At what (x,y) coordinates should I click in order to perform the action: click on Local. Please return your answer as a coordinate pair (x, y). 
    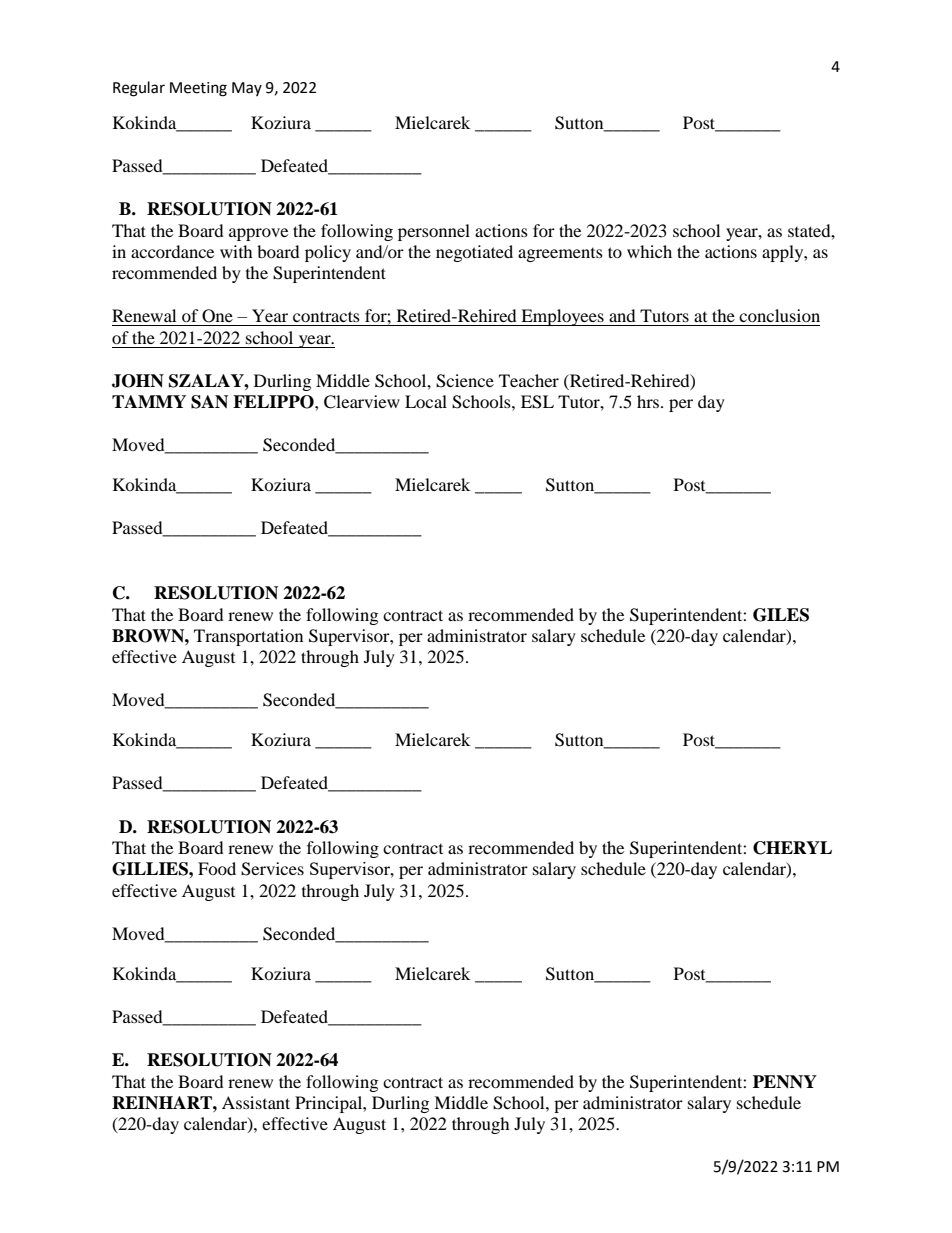
    Looking at the image, I should click on (426, 401).
